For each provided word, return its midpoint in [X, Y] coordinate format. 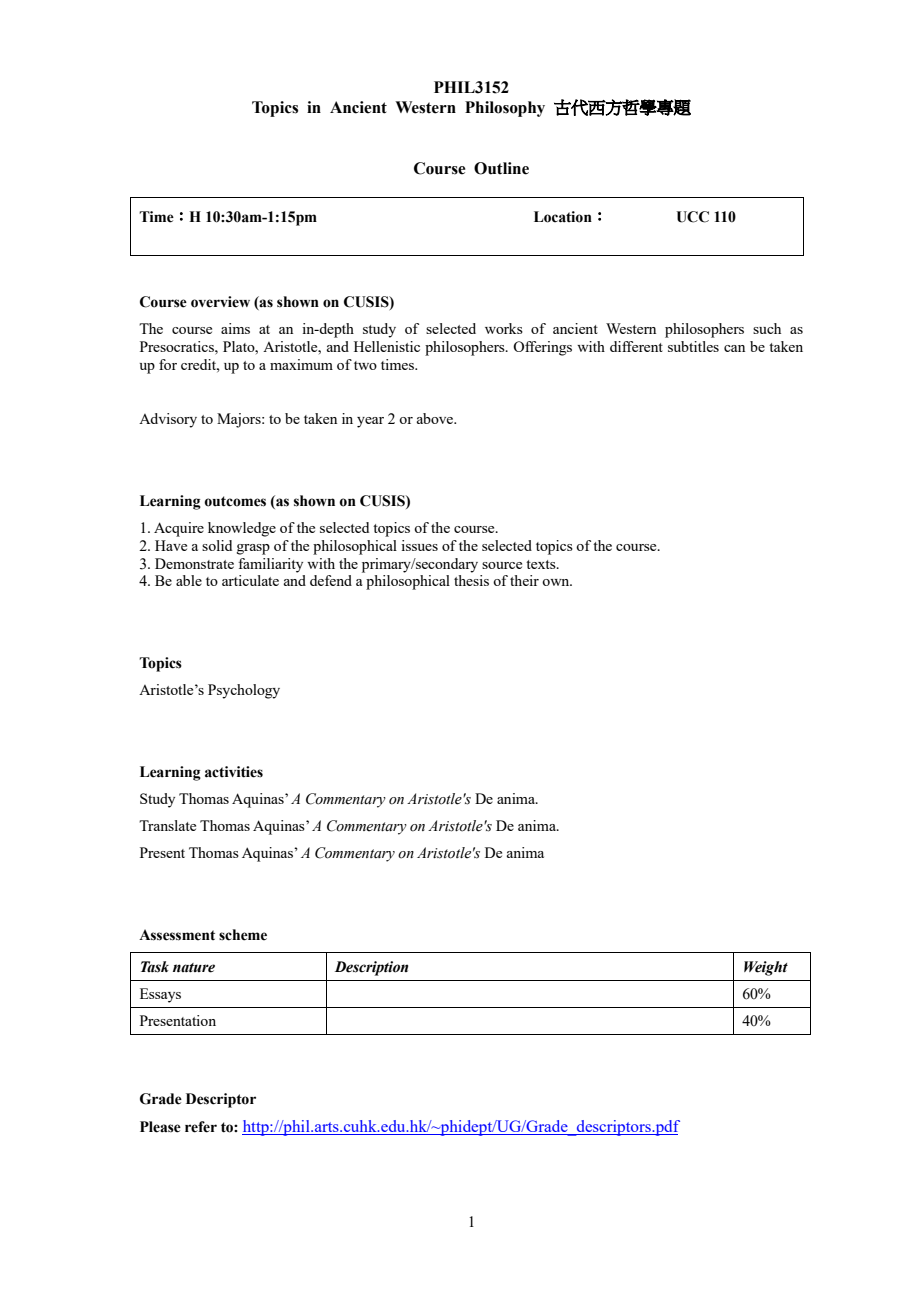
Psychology [244, 691]
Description [371, 968]
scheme [243, 935]
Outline [501, 168]
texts [542, 564]
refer [201, 1127]
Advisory [168, 420]
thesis [471, 580]
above [436, 418]
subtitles [693, 346]
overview [220, 302]
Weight [766, 968]
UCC [692, 217]
